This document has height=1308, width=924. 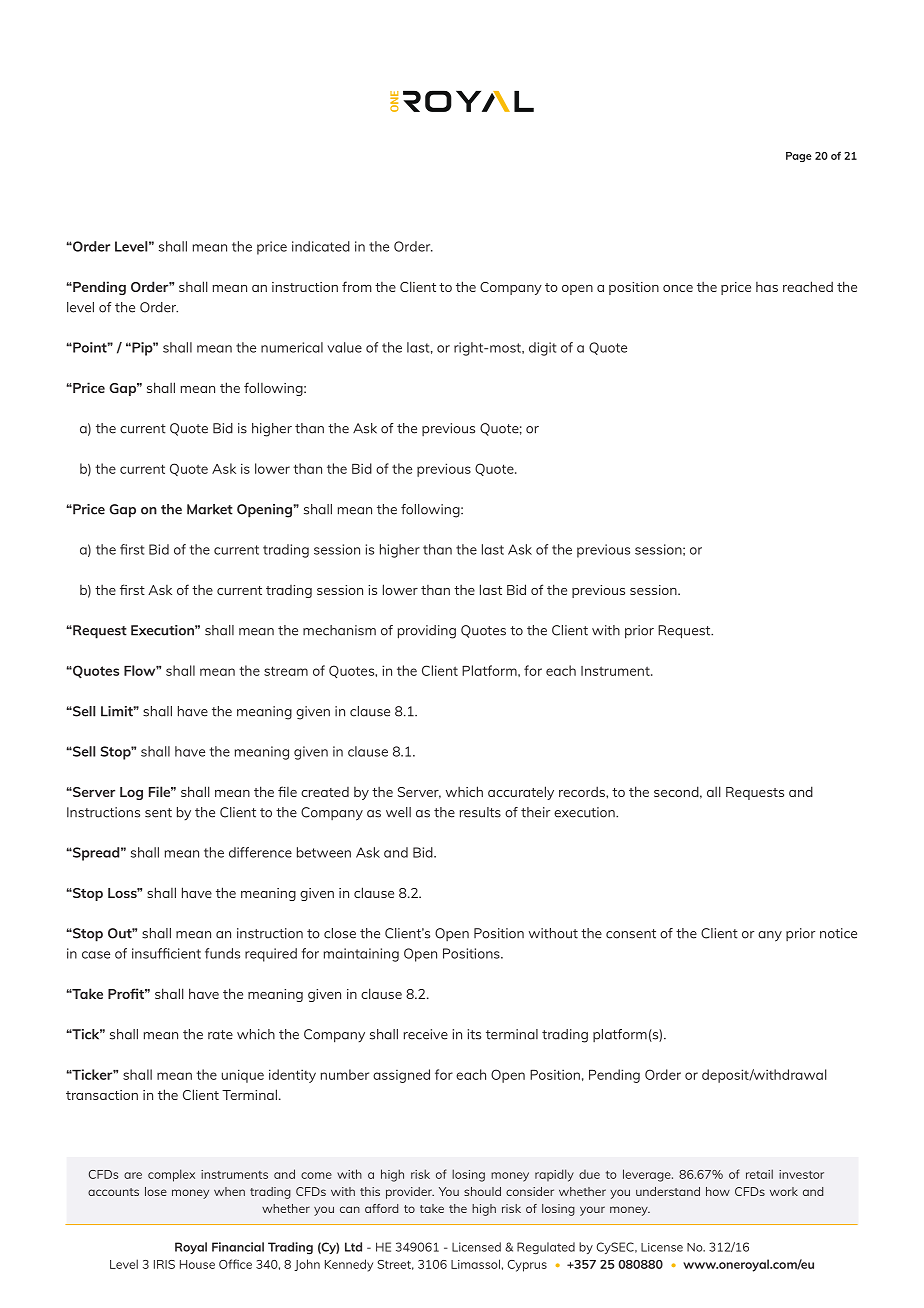 I want to click on Page, so click(x=799, y=157).
